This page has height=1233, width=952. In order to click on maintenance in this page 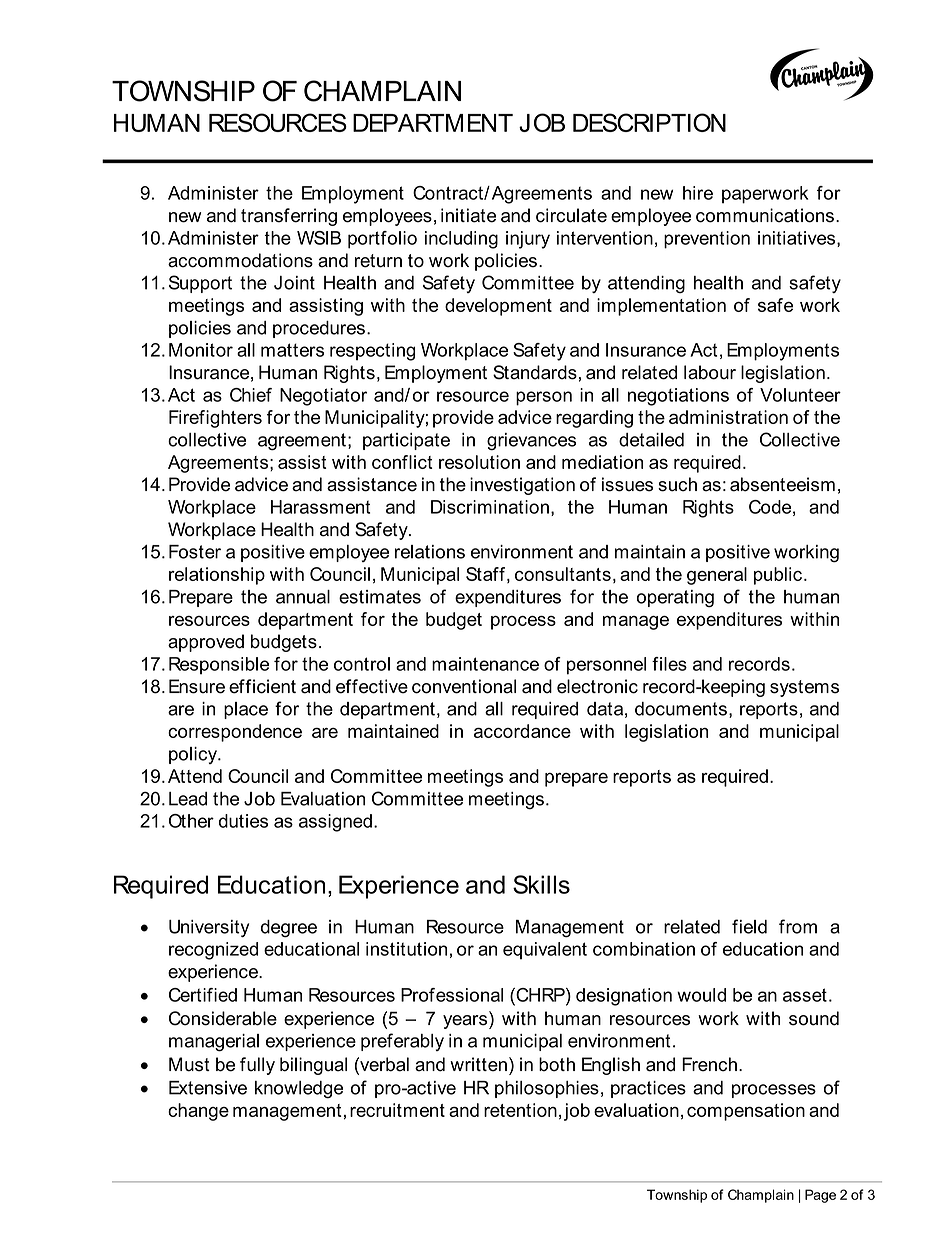, I will do `click(485, 664)`.
